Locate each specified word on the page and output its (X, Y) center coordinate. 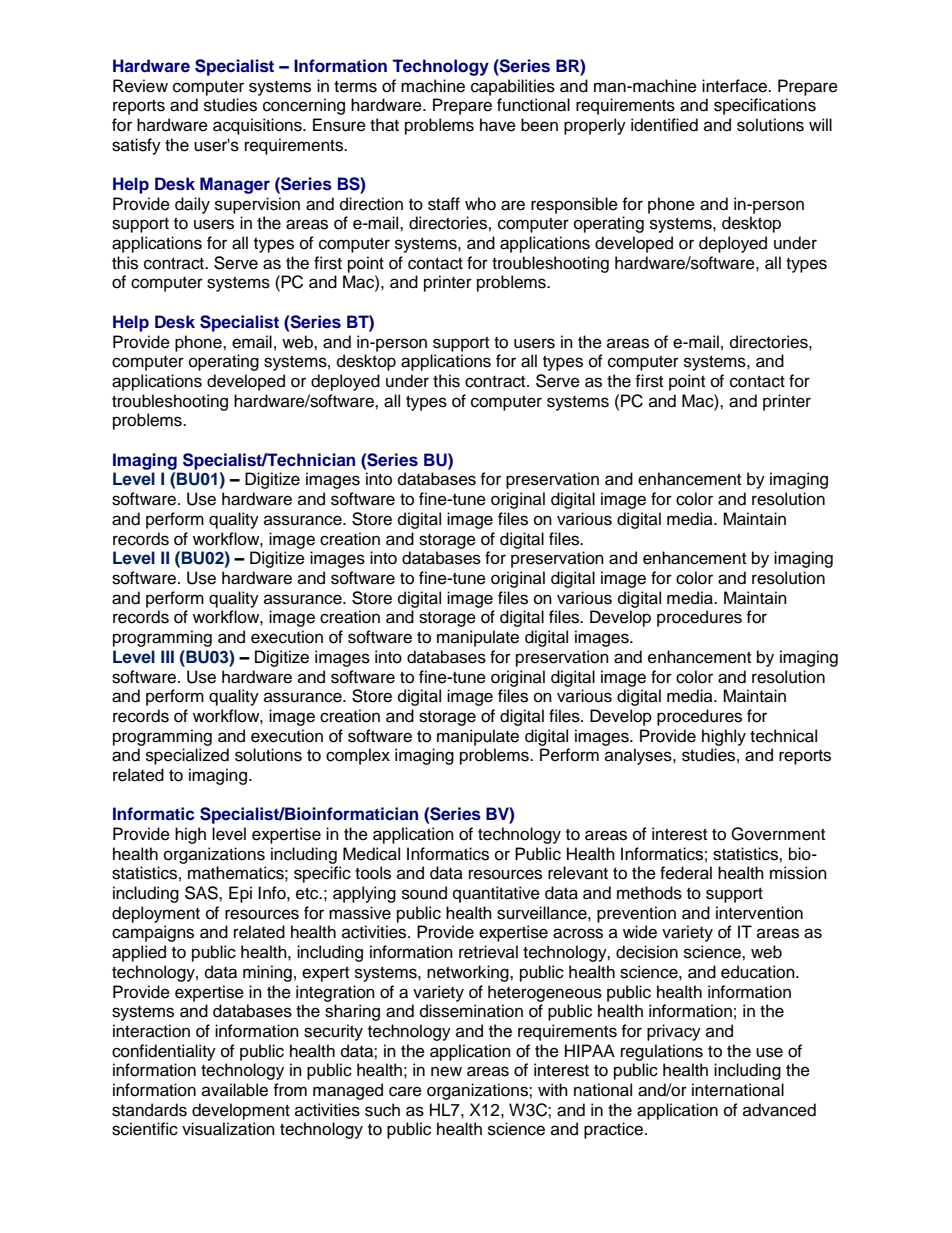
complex (358, 756)
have (498, 125)
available (235, 1090)
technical (783, 736)
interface (735, 86)
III (167, 656)
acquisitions (258, 126)
